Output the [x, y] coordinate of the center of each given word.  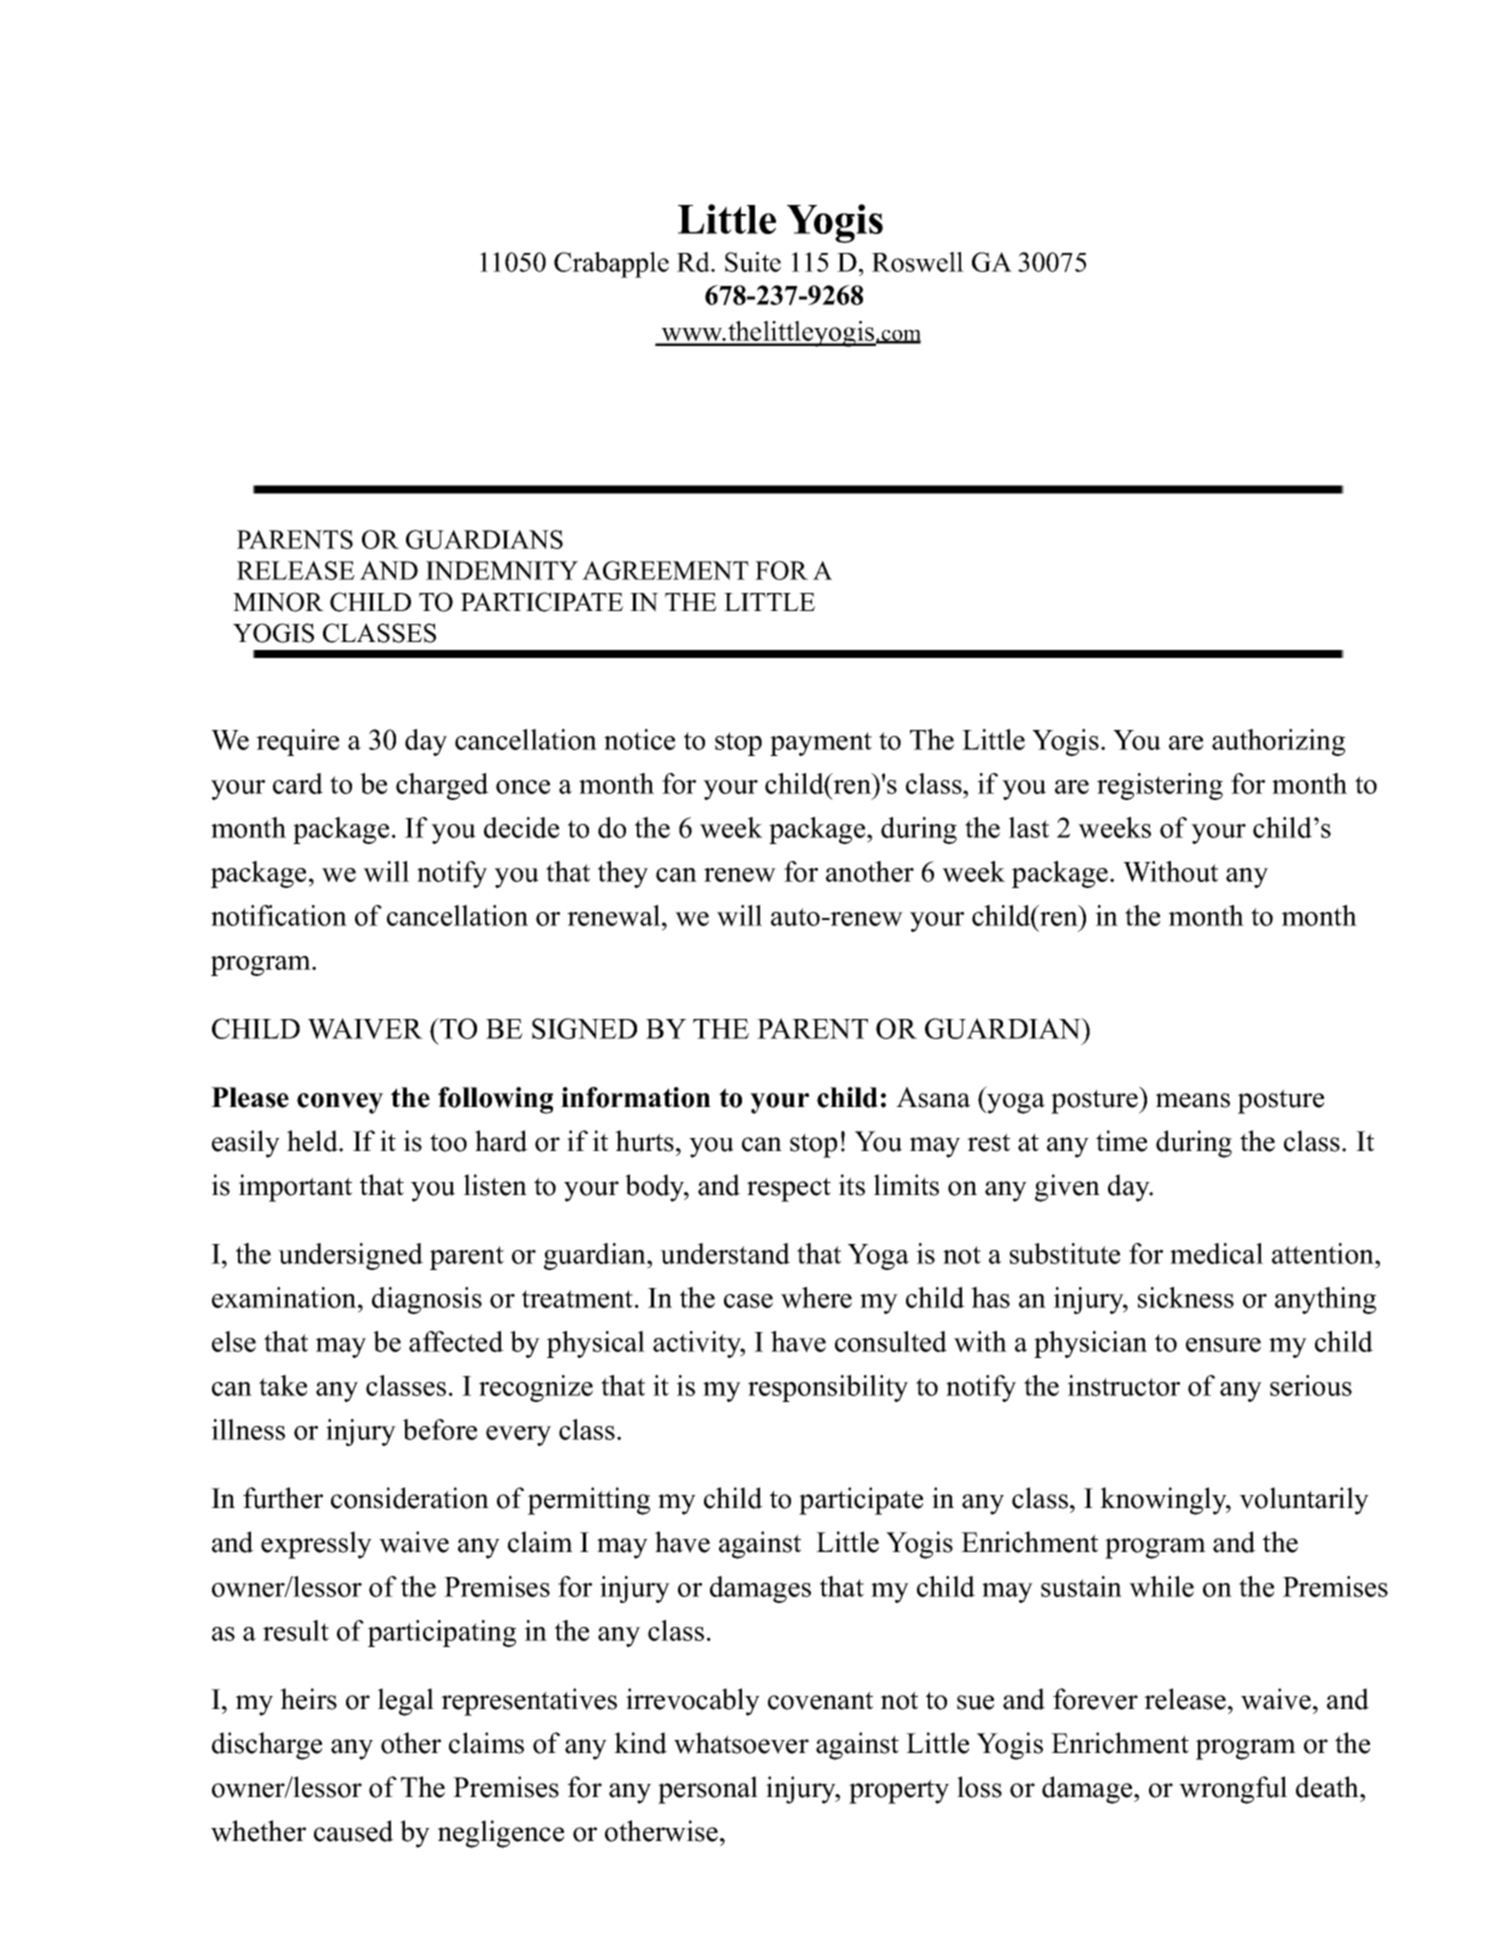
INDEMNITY [502, 570]
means [1193, 1100]
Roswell [918, 262]
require [297, 742]
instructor [1124, 1385]
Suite [753, 262]
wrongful [1233, 1790]
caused [354, 1831]
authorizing [1278, 742]
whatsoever [741, 1743]
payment [821, 744]
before [440, 1429]
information [636, 1097]
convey [340, 1103]
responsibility [828, 1388]
